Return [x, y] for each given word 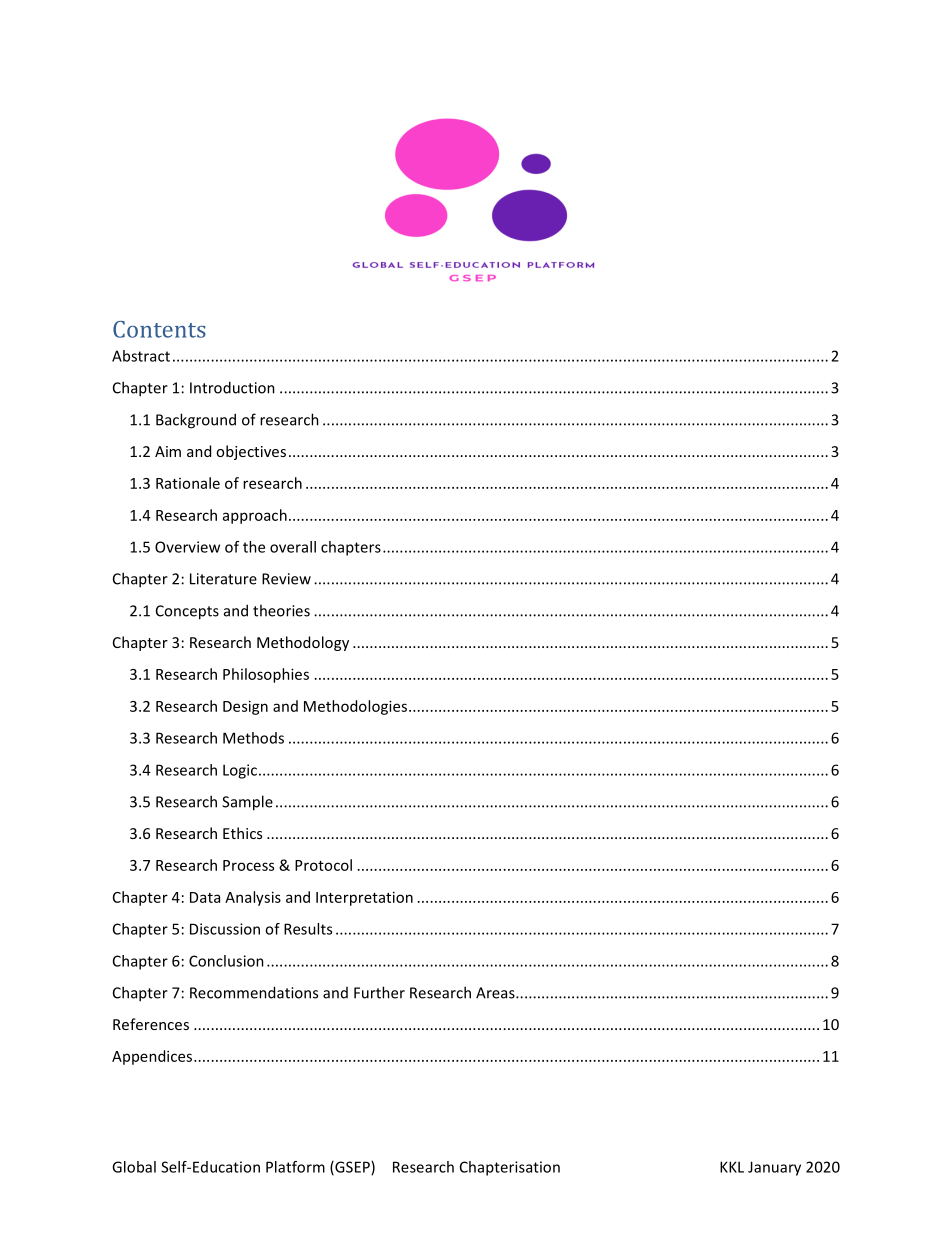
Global [134, 1167]
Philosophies [266, 675]
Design [245, 707]
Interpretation [364, 898]
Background [196, 421]
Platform [295, 1167]
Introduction [232, 387]
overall [293, 547]
